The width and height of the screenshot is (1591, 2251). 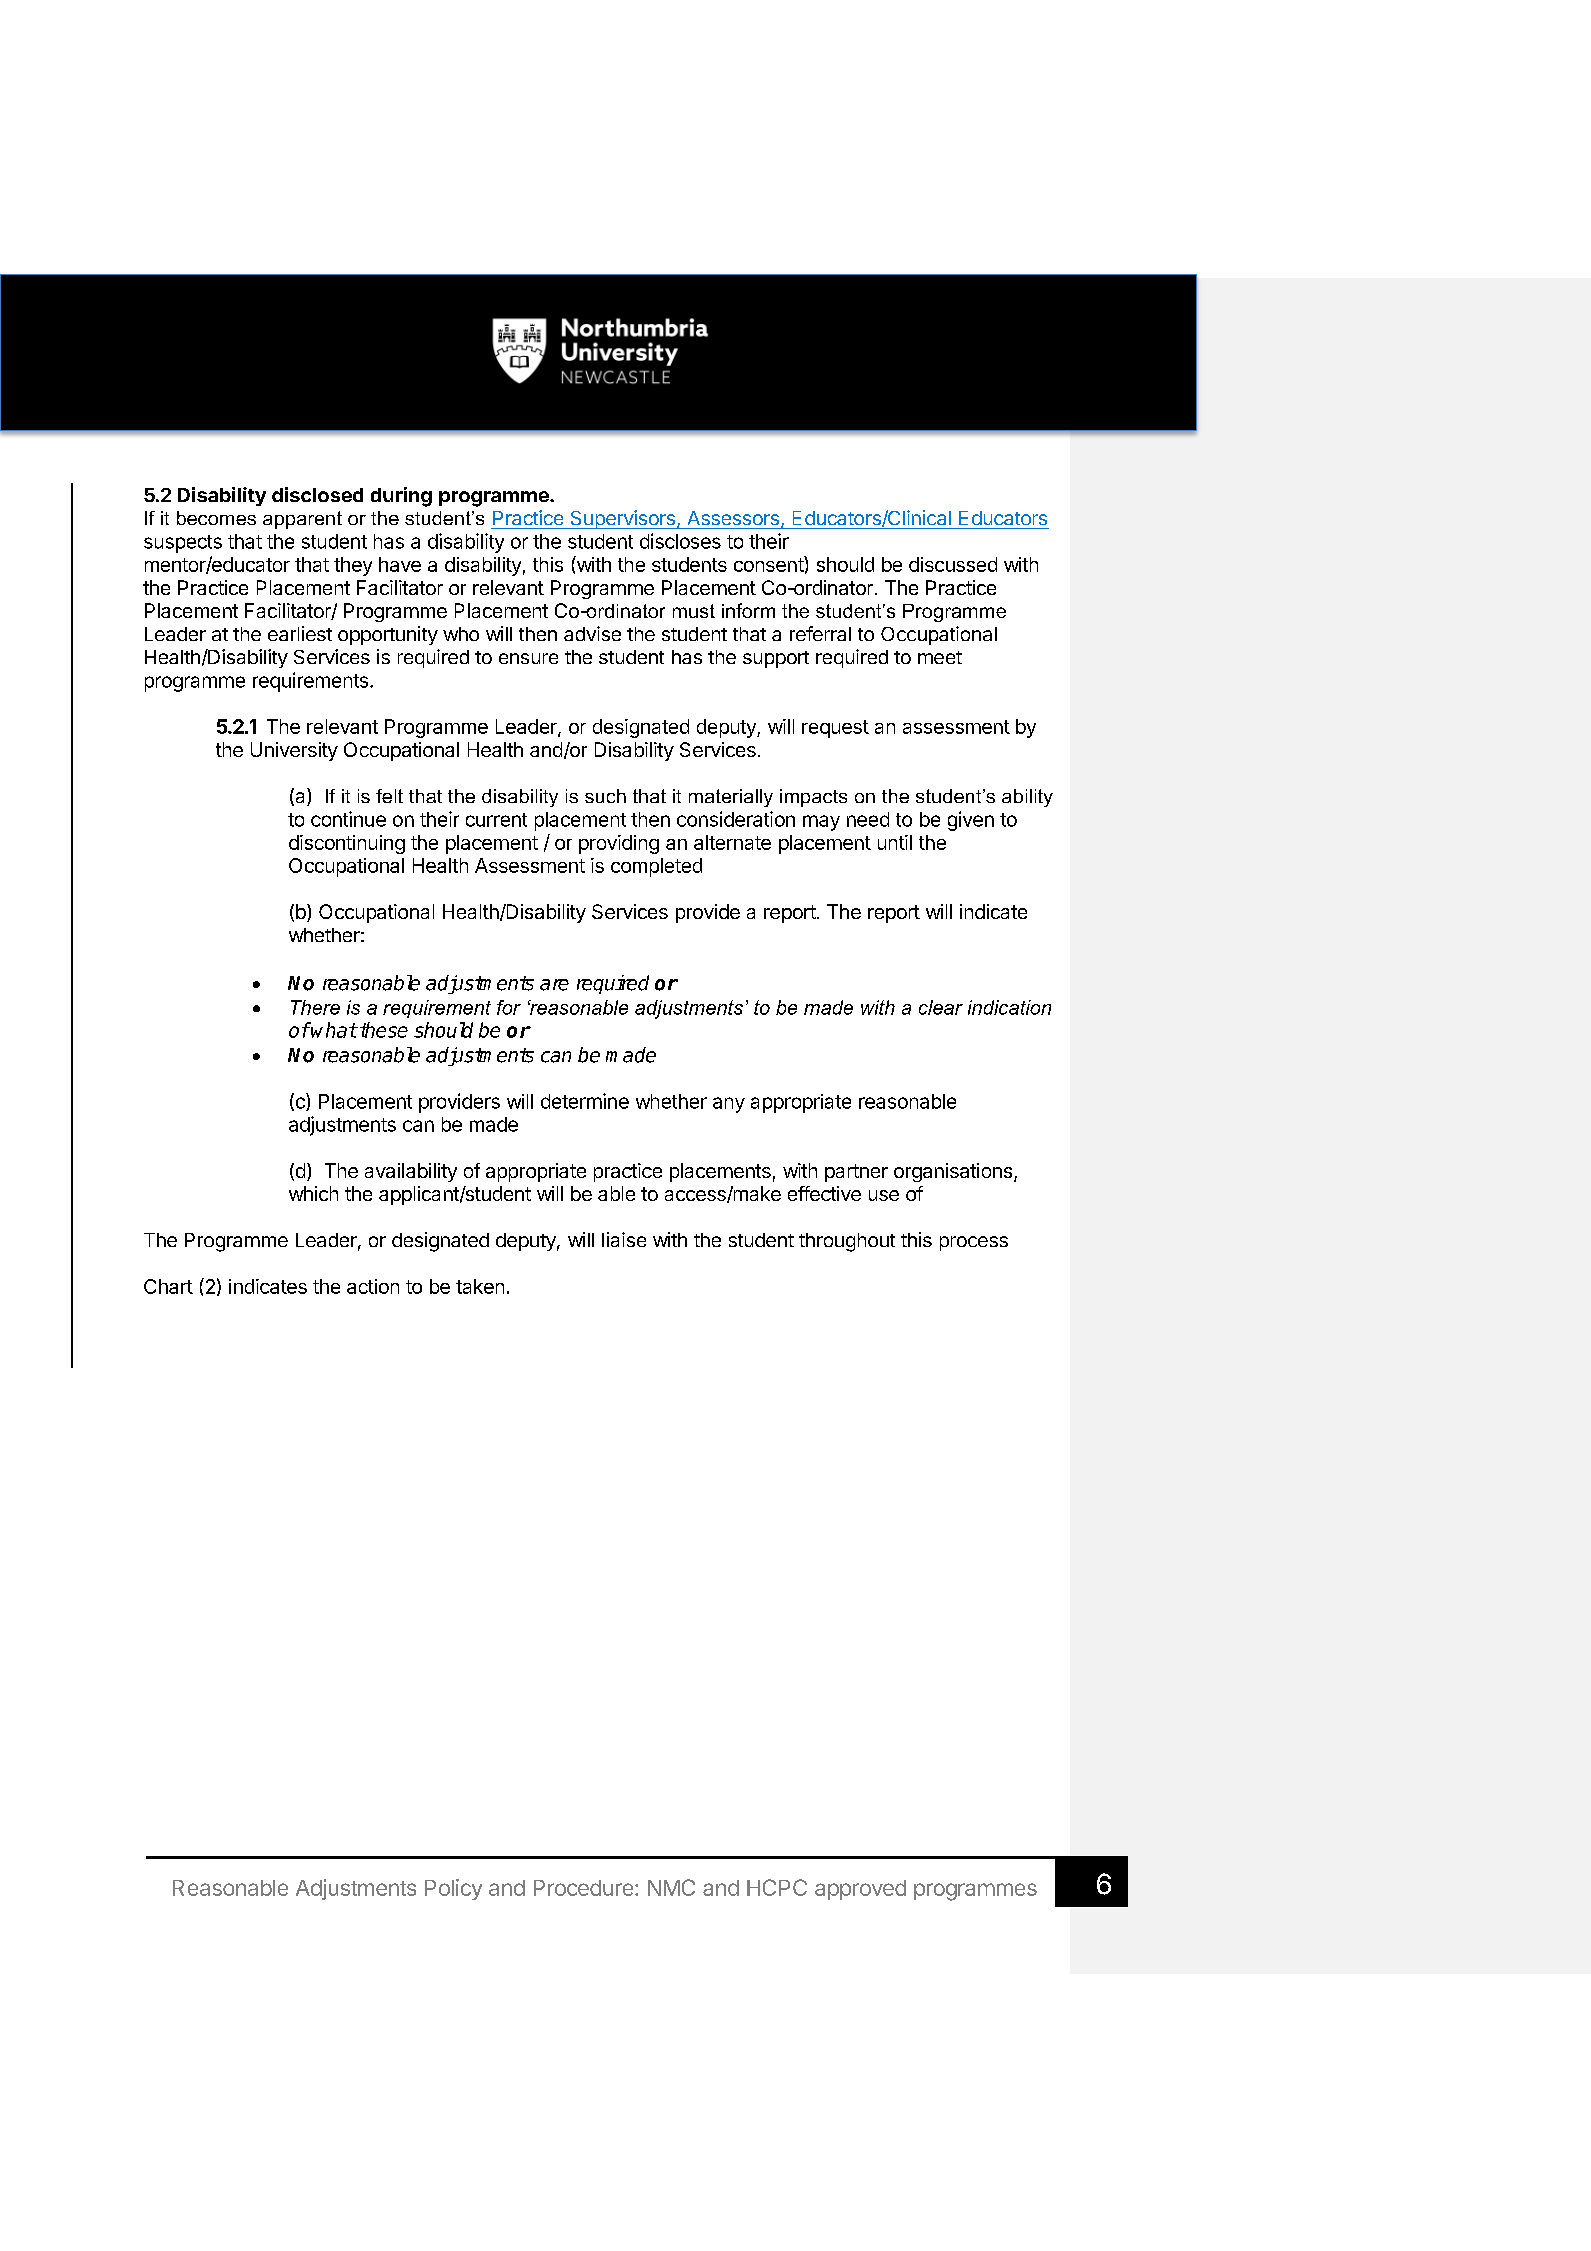 I want to click on discontinuing, so click(x=347, y=844).
